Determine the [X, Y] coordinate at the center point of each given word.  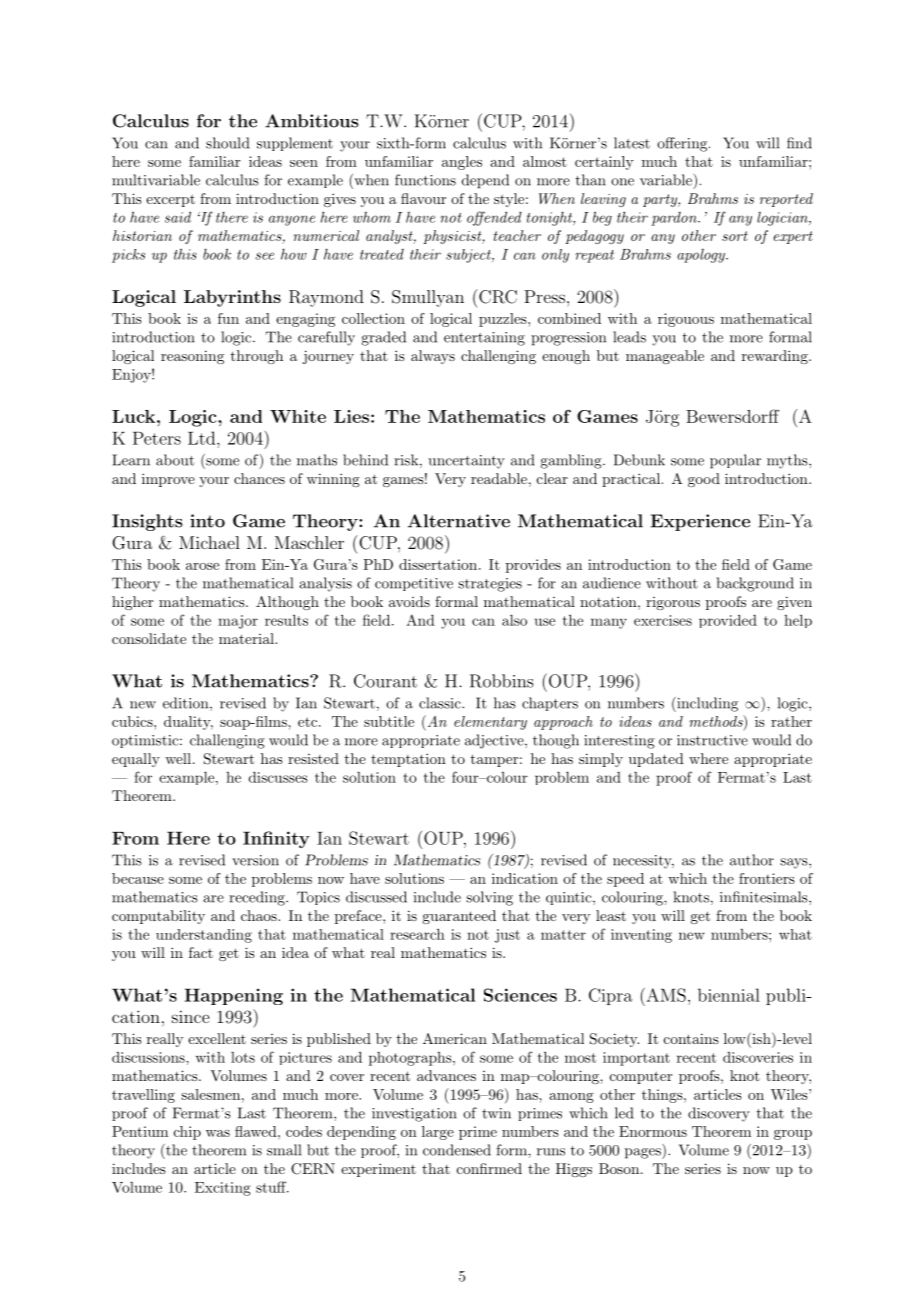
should [227, 143]
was [218, 1133]
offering [682, 144]
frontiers [767, 878]
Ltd [203, 438]
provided [728, 621]
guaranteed [459, 917]
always [433, 357]
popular [735, 461]
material [247, 638]
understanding [204, 936]
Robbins [501, 681]
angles [462, 163]
